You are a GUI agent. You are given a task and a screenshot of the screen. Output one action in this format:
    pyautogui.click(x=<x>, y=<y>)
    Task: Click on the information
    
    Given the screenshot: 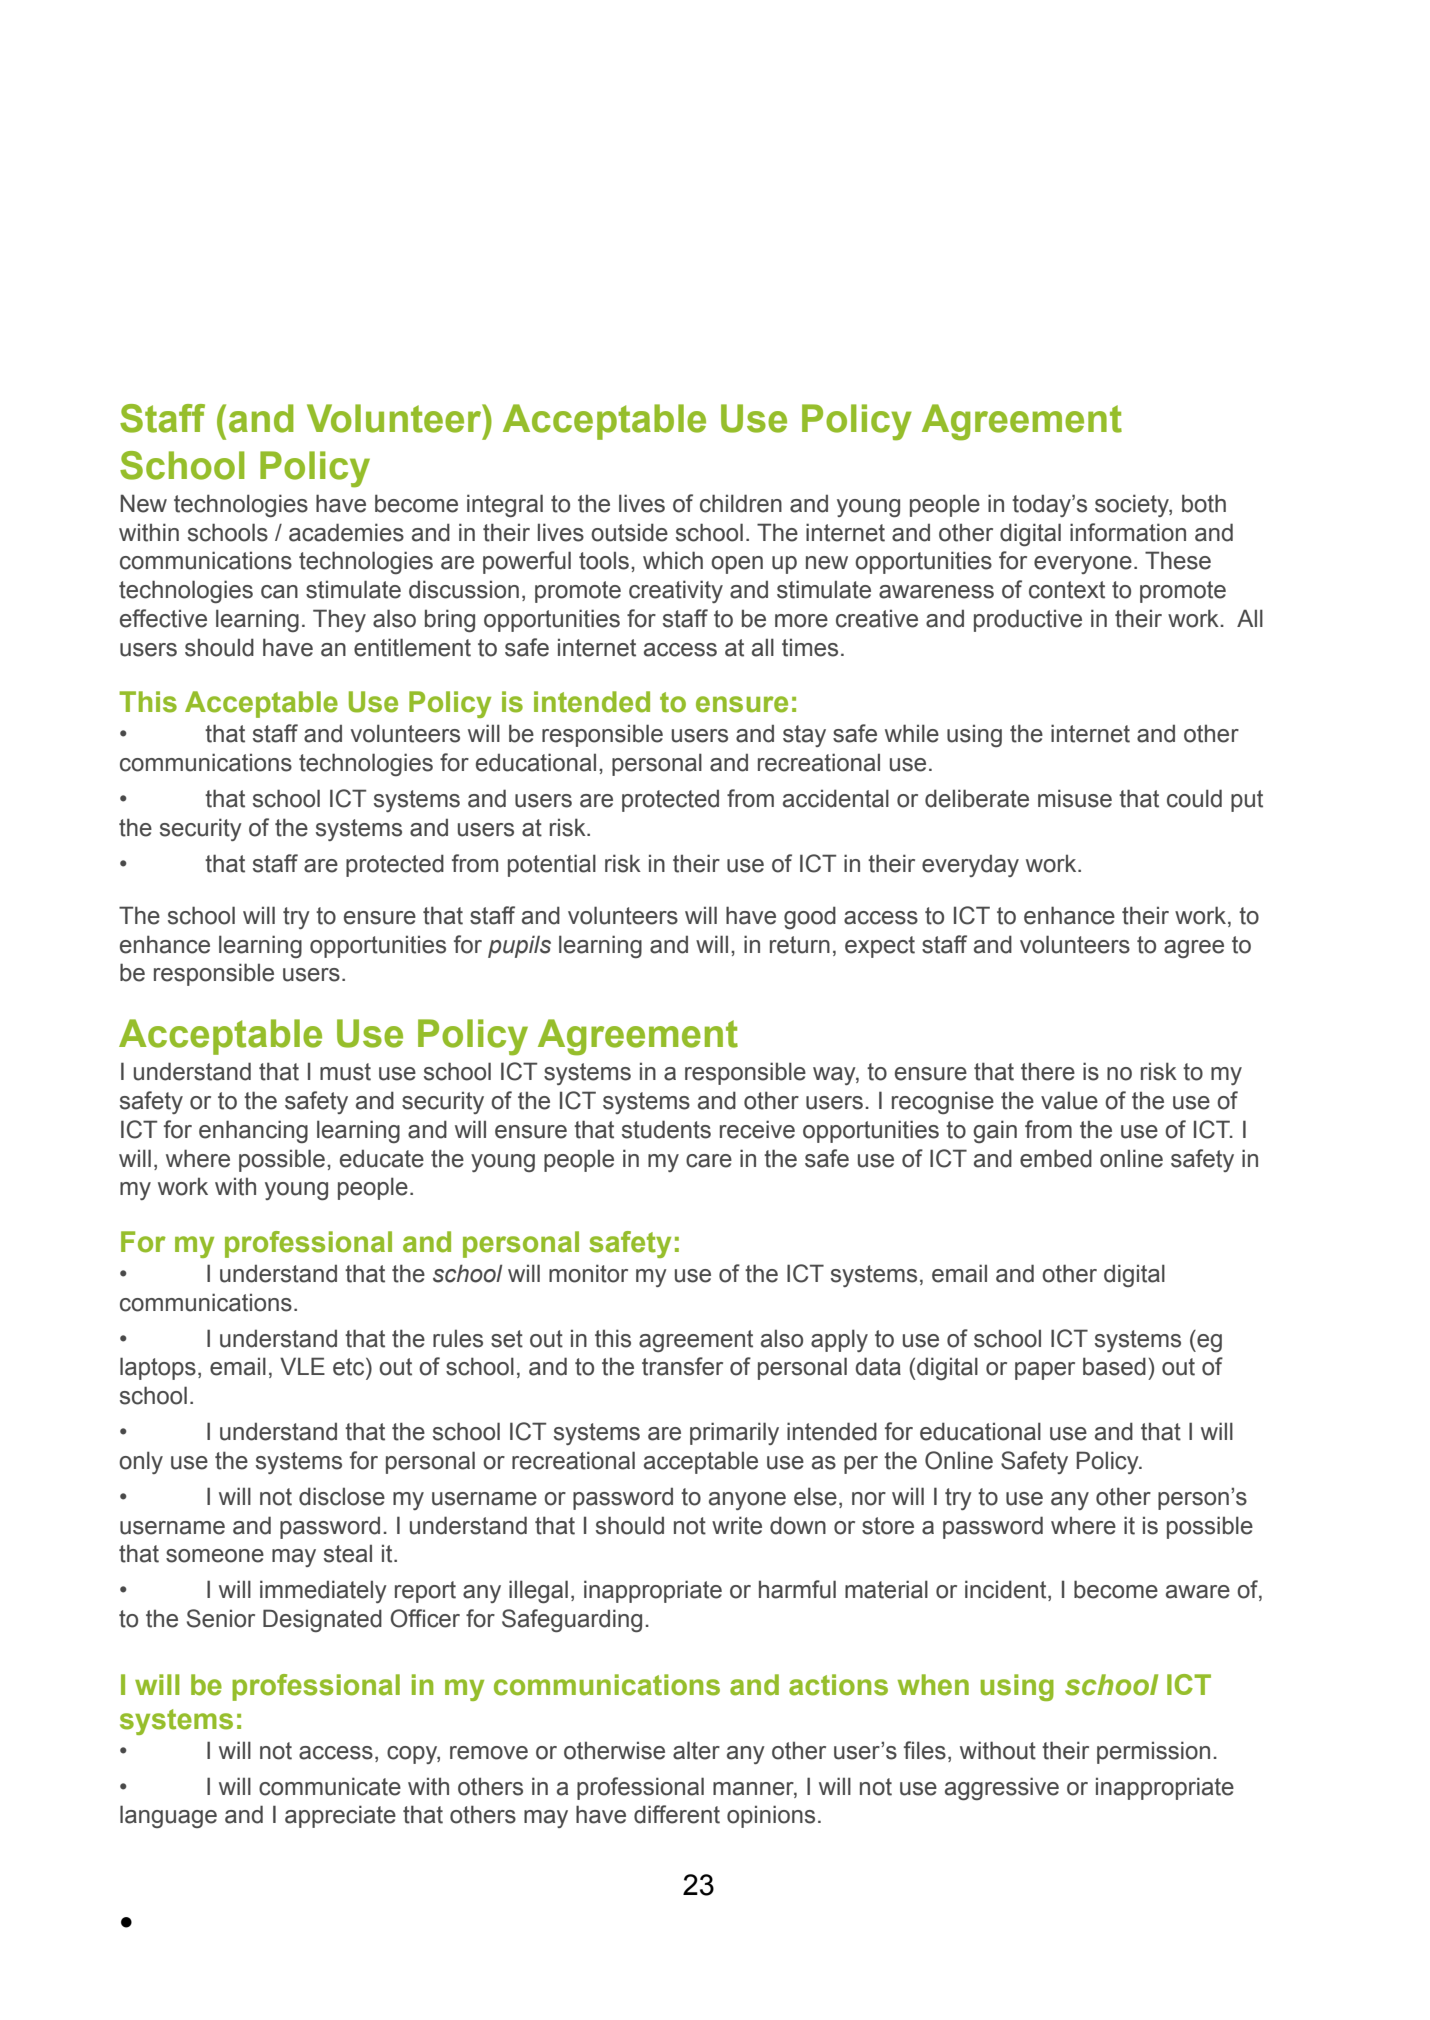 What is the action you would take?
    pyautogui.click(x=1128, y=532)
